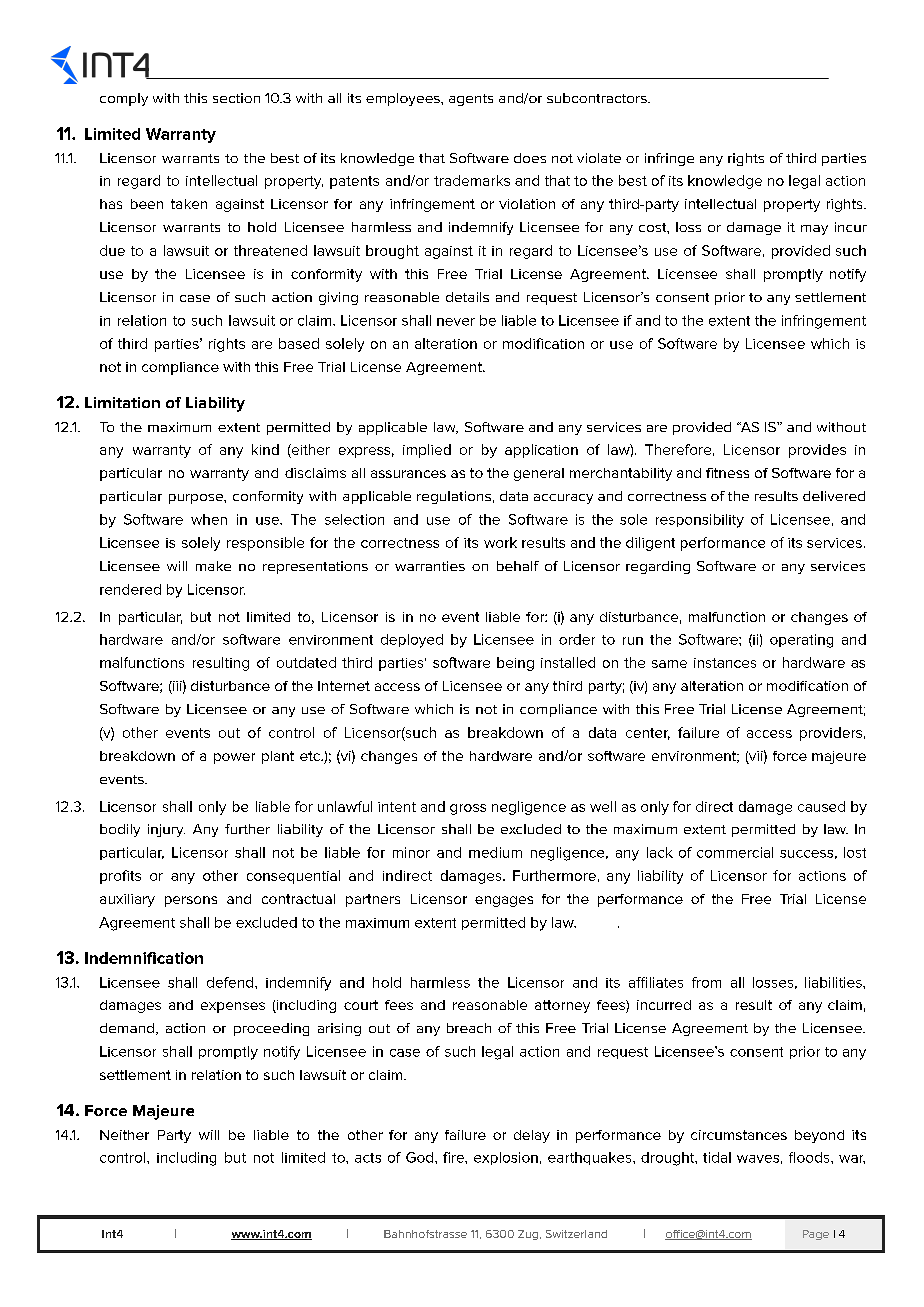 This image has width=924, height=1307. What do you see at coordinates (368, 1158) in the image?
I see `acts` at bounding box center [368, 1158].
